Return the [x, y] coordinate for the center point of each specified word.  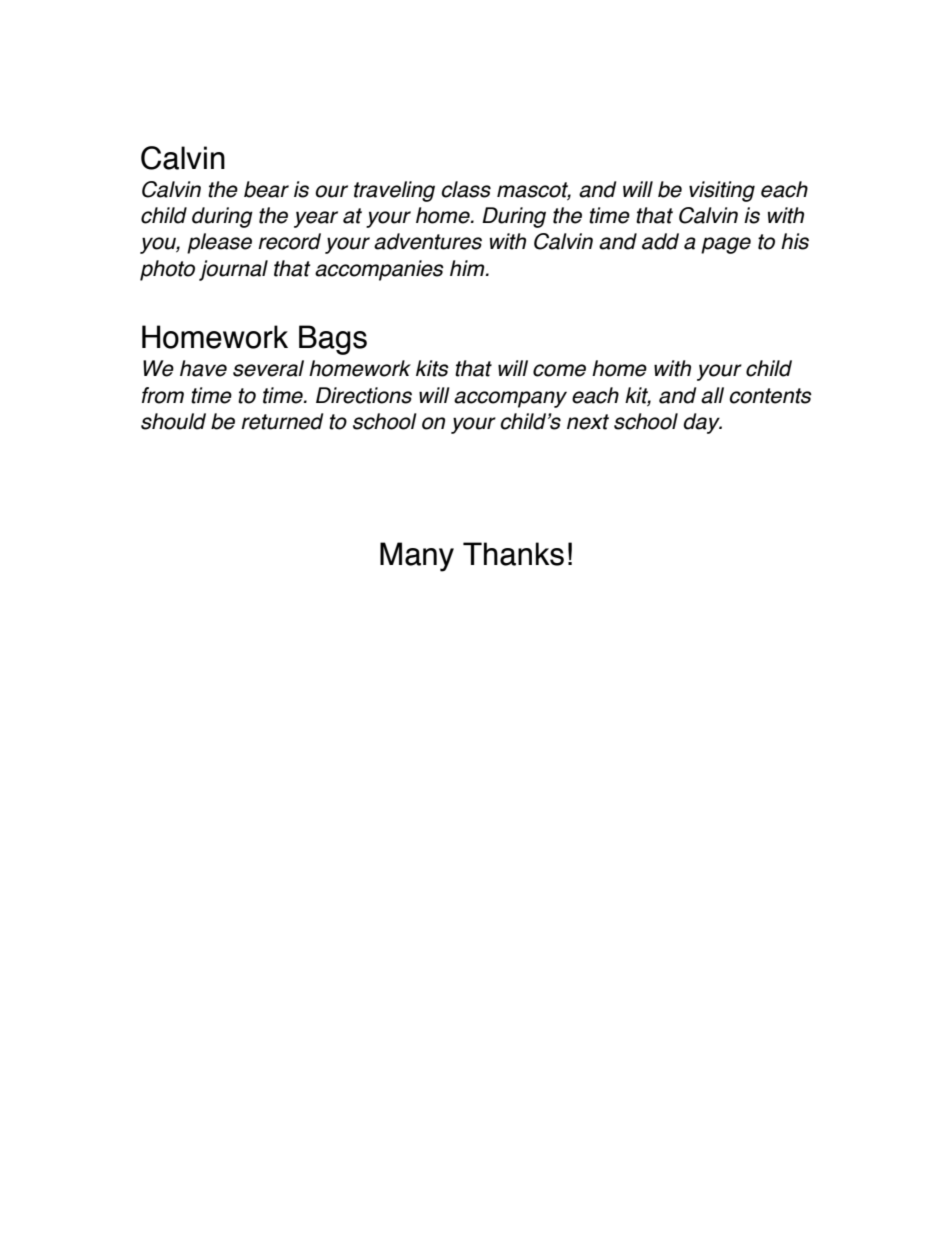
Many [417, 557]
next [588, 422]
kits [432, 368]
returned [282, 421]
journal [233, 270]
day [702, 423]
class [466, 189]
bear [266, 189]
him [468, 268]
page [726, 245]
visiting [722, 191]
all [712, 395]
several [268, 368]
